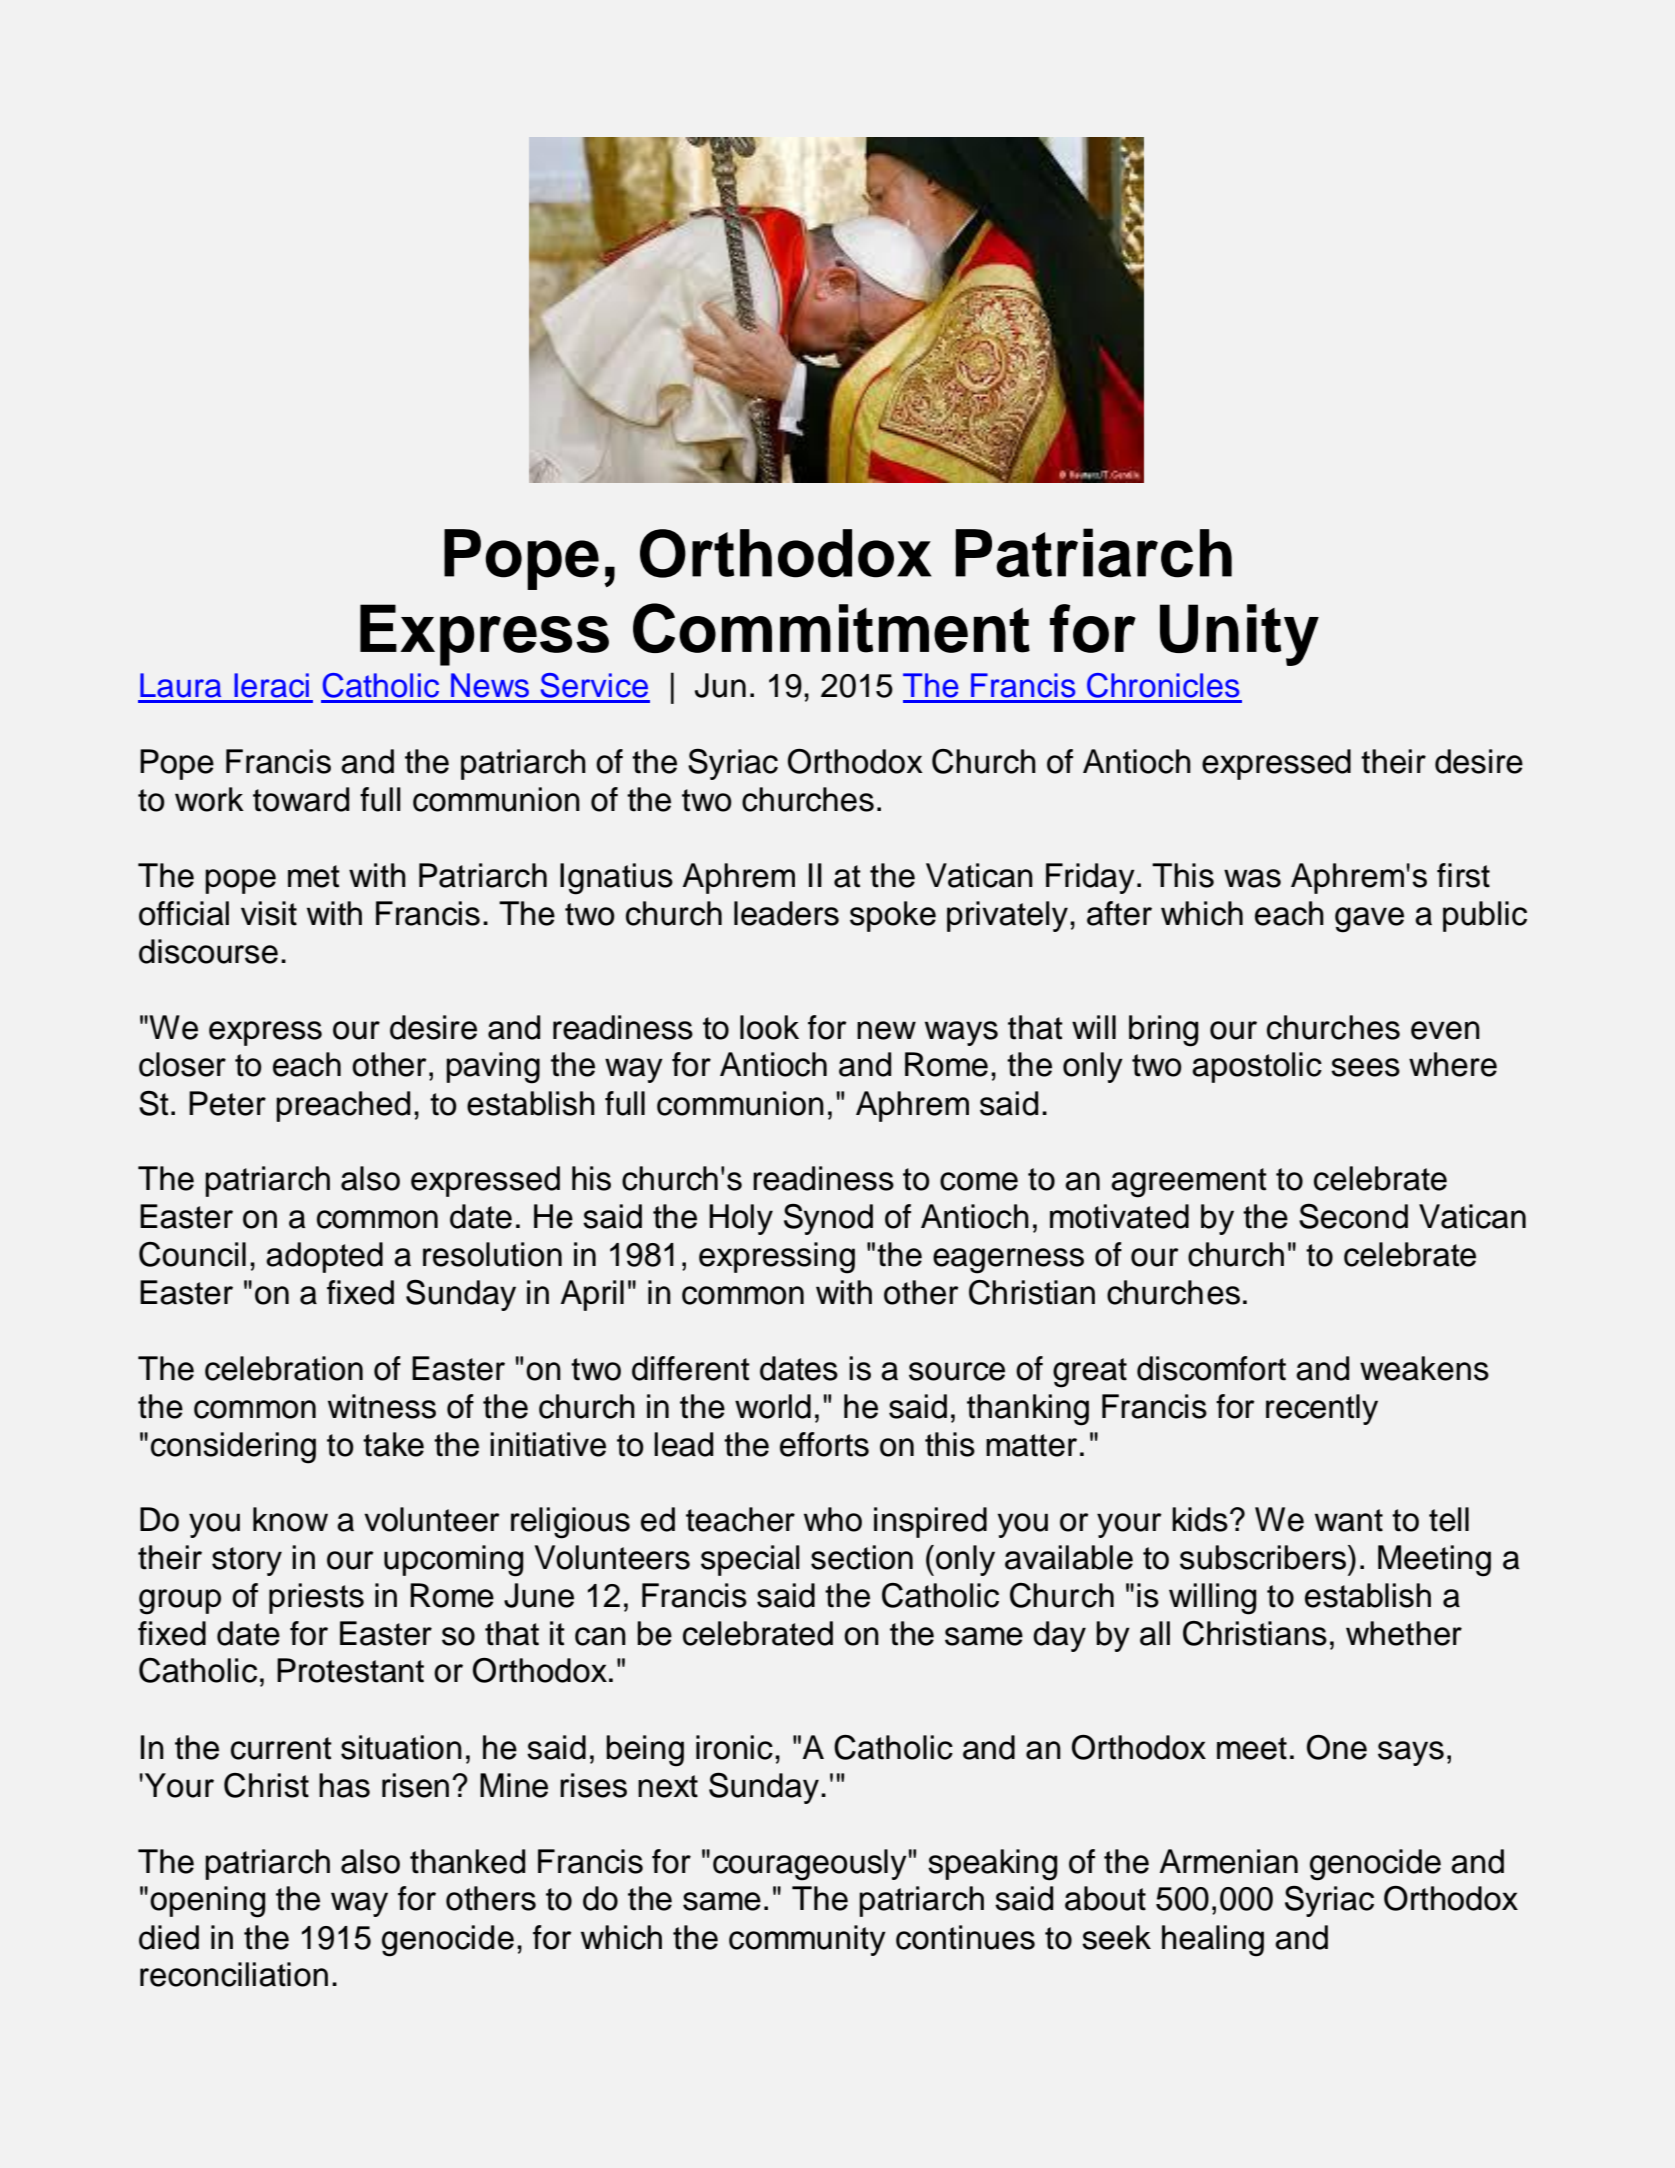 The image size is (1675, 2168). What do you see at coordinates (234, 1974) in the document?
I see `reconciliation` at bounding box center [234, 1974].
